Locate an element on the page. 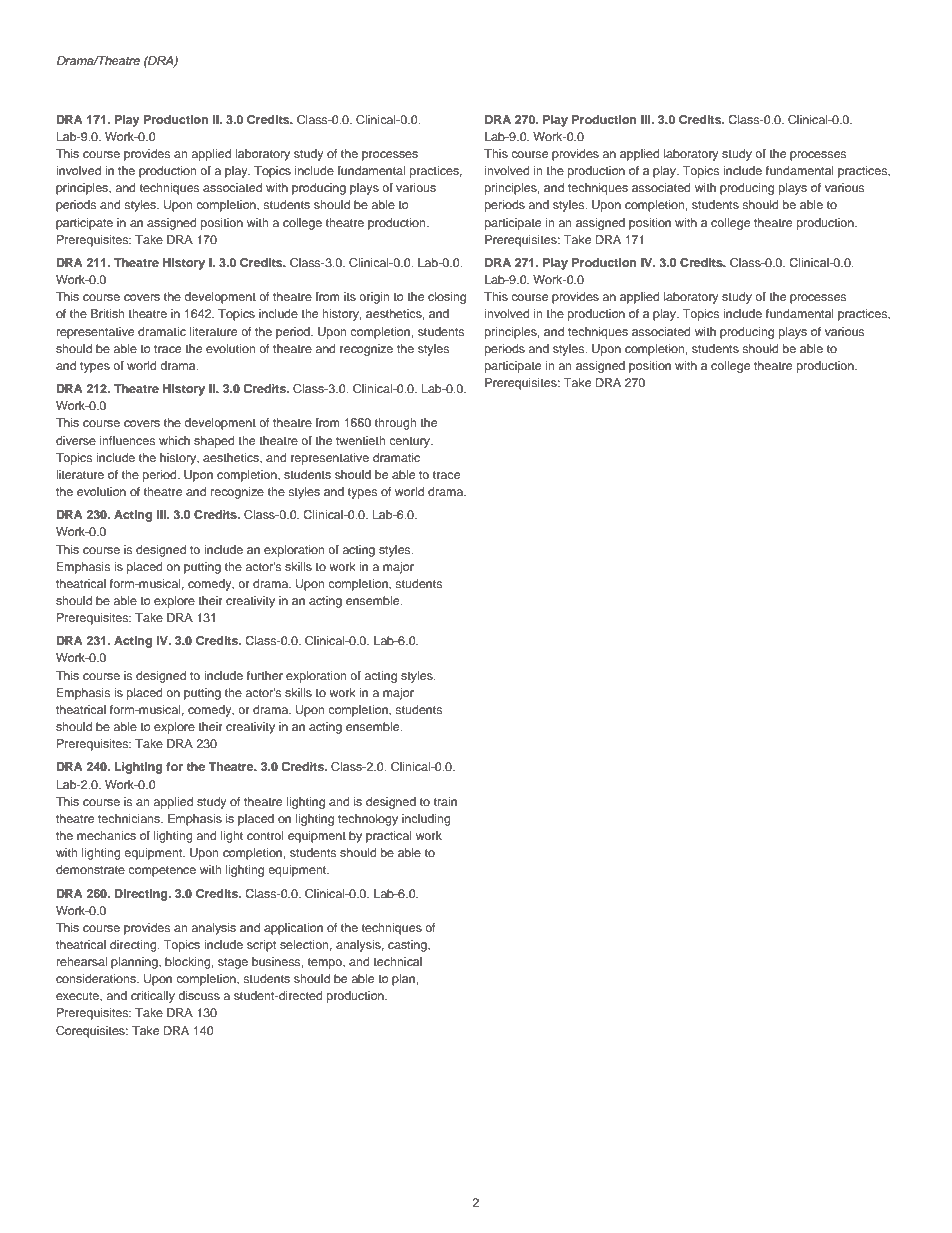 The height and width of the page is (1233, 952). origin is located at coordinates (374, 298).
